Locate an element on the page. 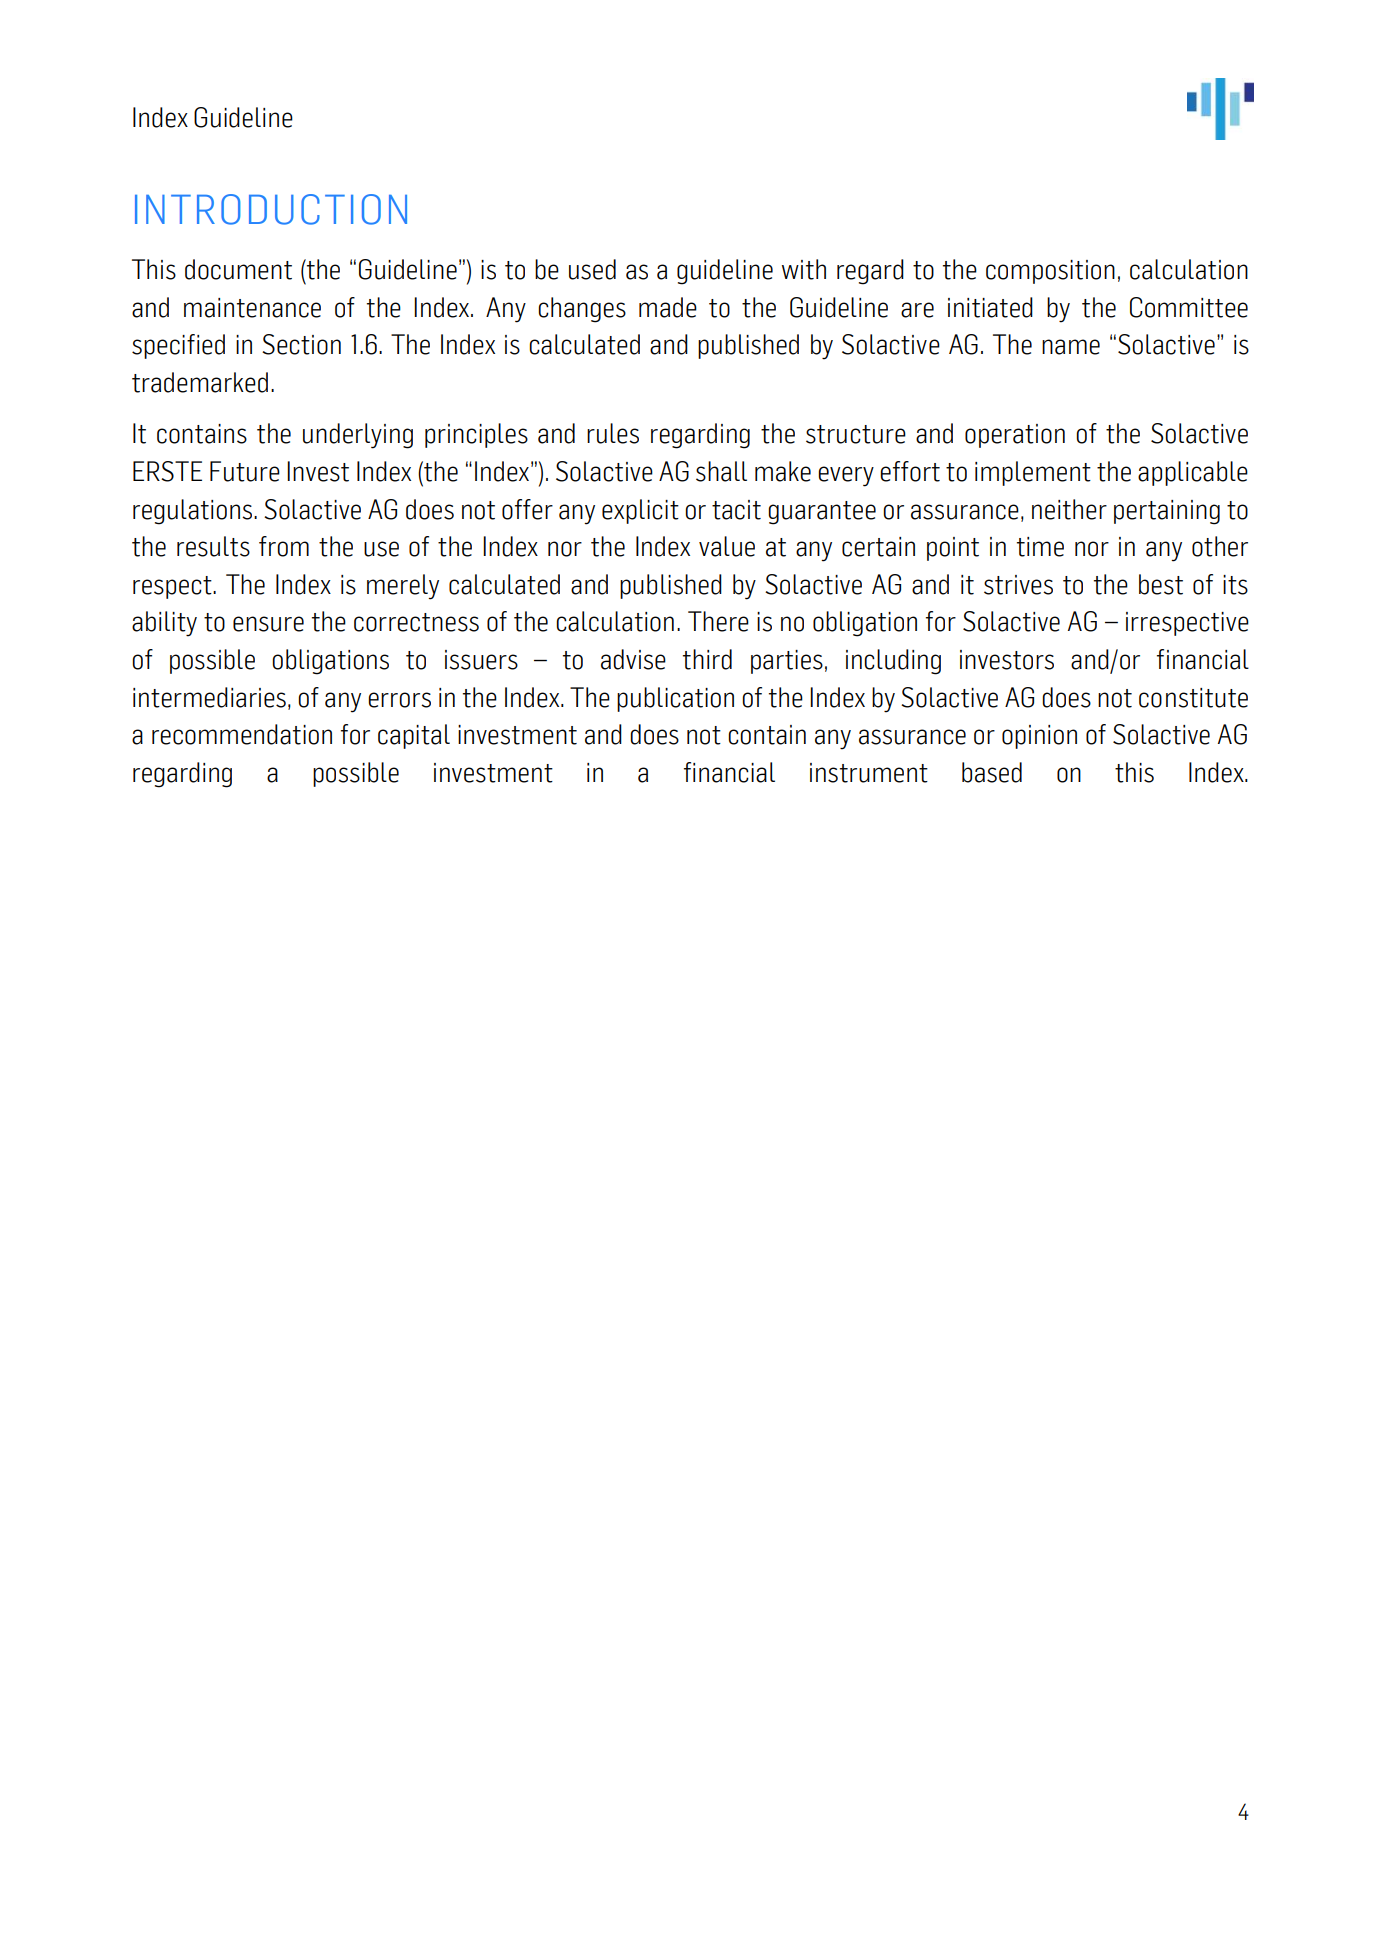 This page has height=1953, width=1381. neither is located at coordinates (1069, 509).
